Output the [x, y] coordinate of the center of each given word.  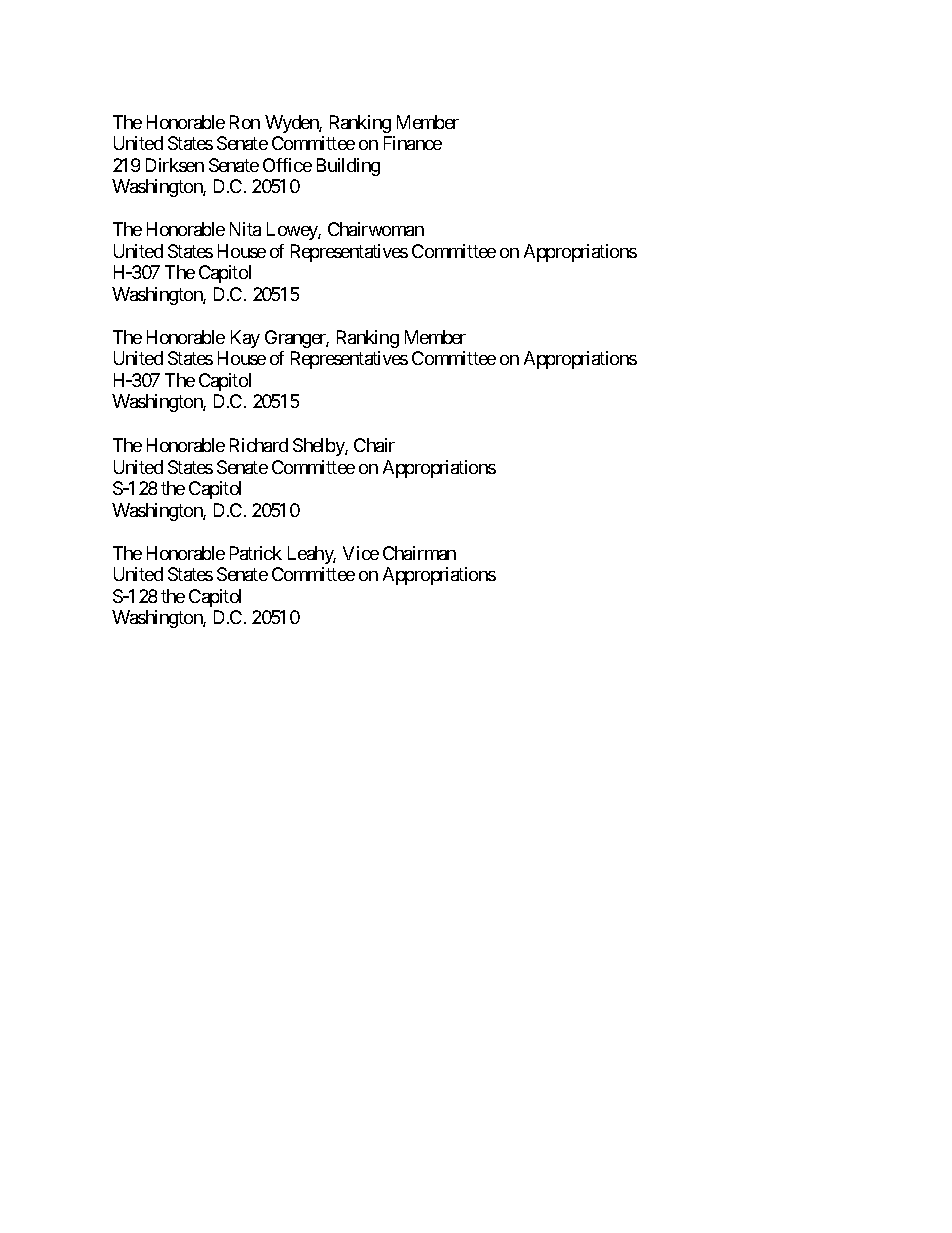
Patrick [256, 553]
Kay [245, 339]
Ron [245, 122]
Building [348, 167]
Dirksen [175, 165]
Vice [361, 553]
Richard [259, 445]
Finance [413, 143]
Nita [245, 229]
